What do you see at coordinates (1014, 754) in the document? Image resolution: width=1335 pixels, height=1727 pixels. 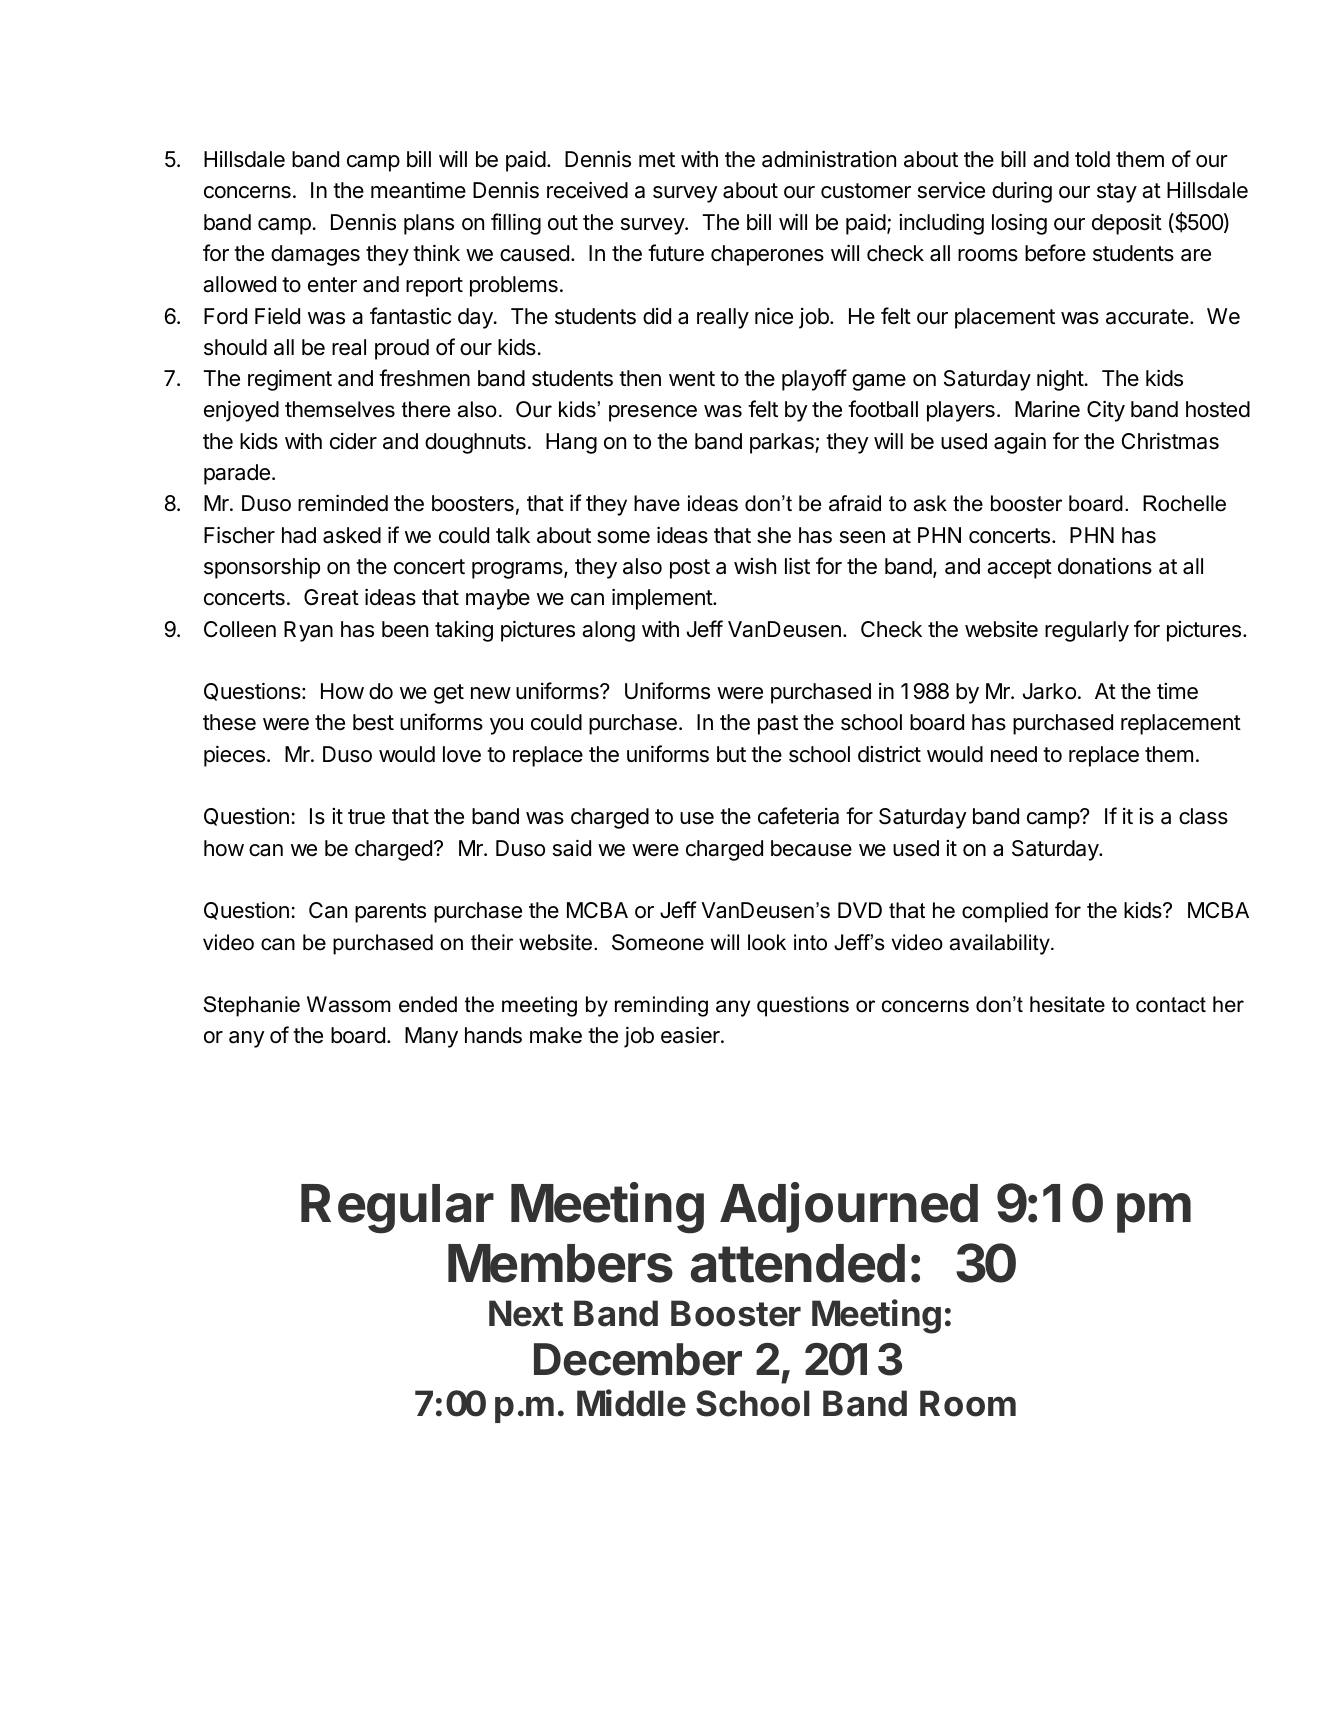 I see `need` at bounding box center [1014, 754].
